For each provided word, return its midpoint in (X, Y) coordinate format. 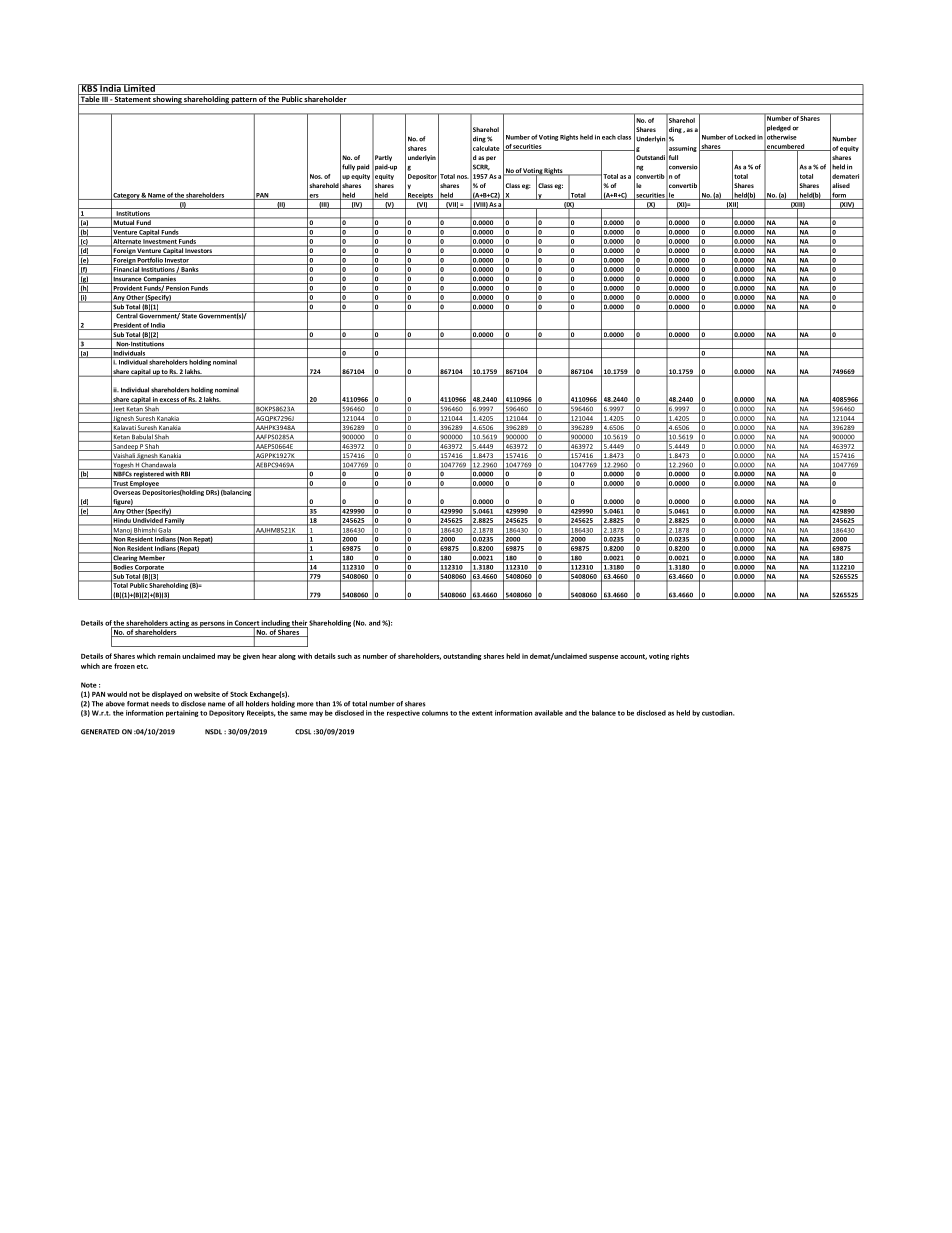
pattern (244, 101)
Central (126, 315)
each (609, 137)
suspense (603, 657)
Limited (139, 88)
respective (403, 713)
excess (169, 401)
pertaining (182, 713)
